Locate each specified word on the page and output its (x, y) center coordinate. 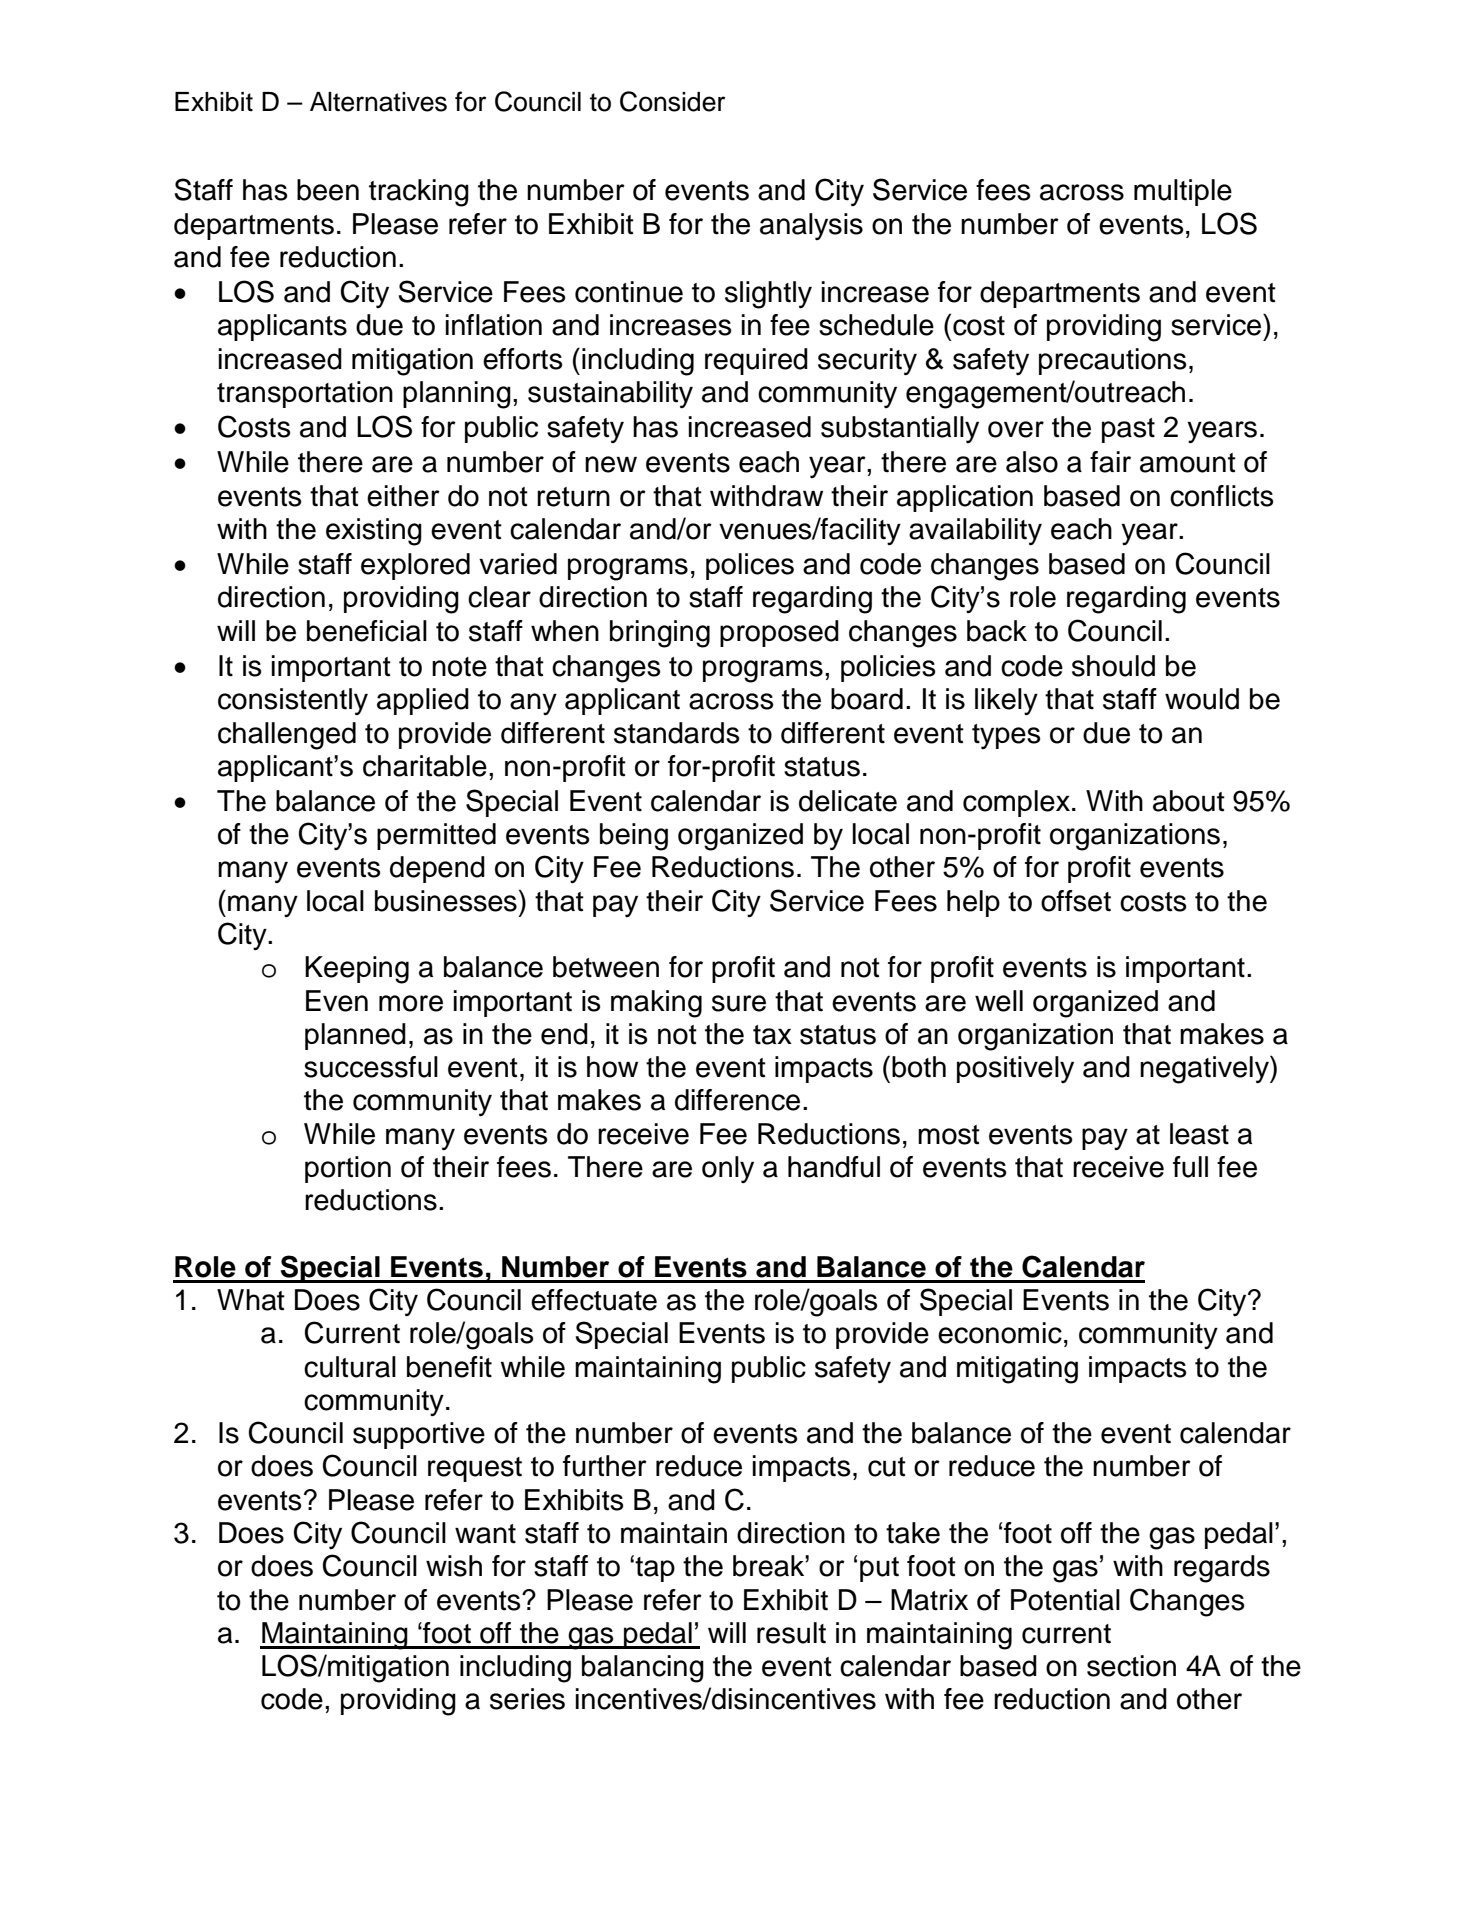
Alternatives (378, 102)
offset (1076, 901)
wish (454, 1566)
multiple (1183, 192)
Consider (672, 101)
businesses (446, 901)
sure (739, 1003)
